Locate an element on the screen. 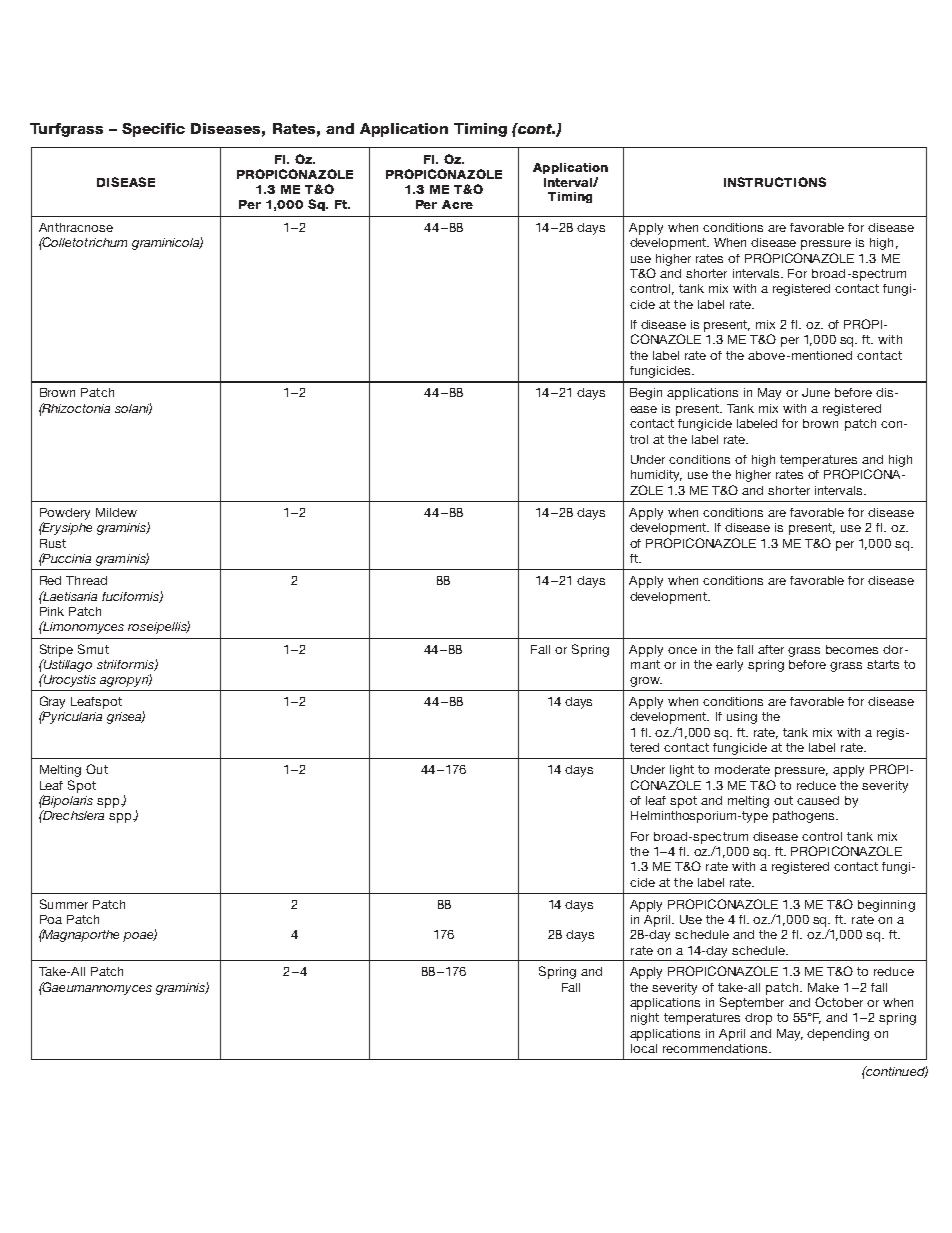 The image size is (952, 1233). INSTRUCTIONS is located at coordinates (775, 182).
